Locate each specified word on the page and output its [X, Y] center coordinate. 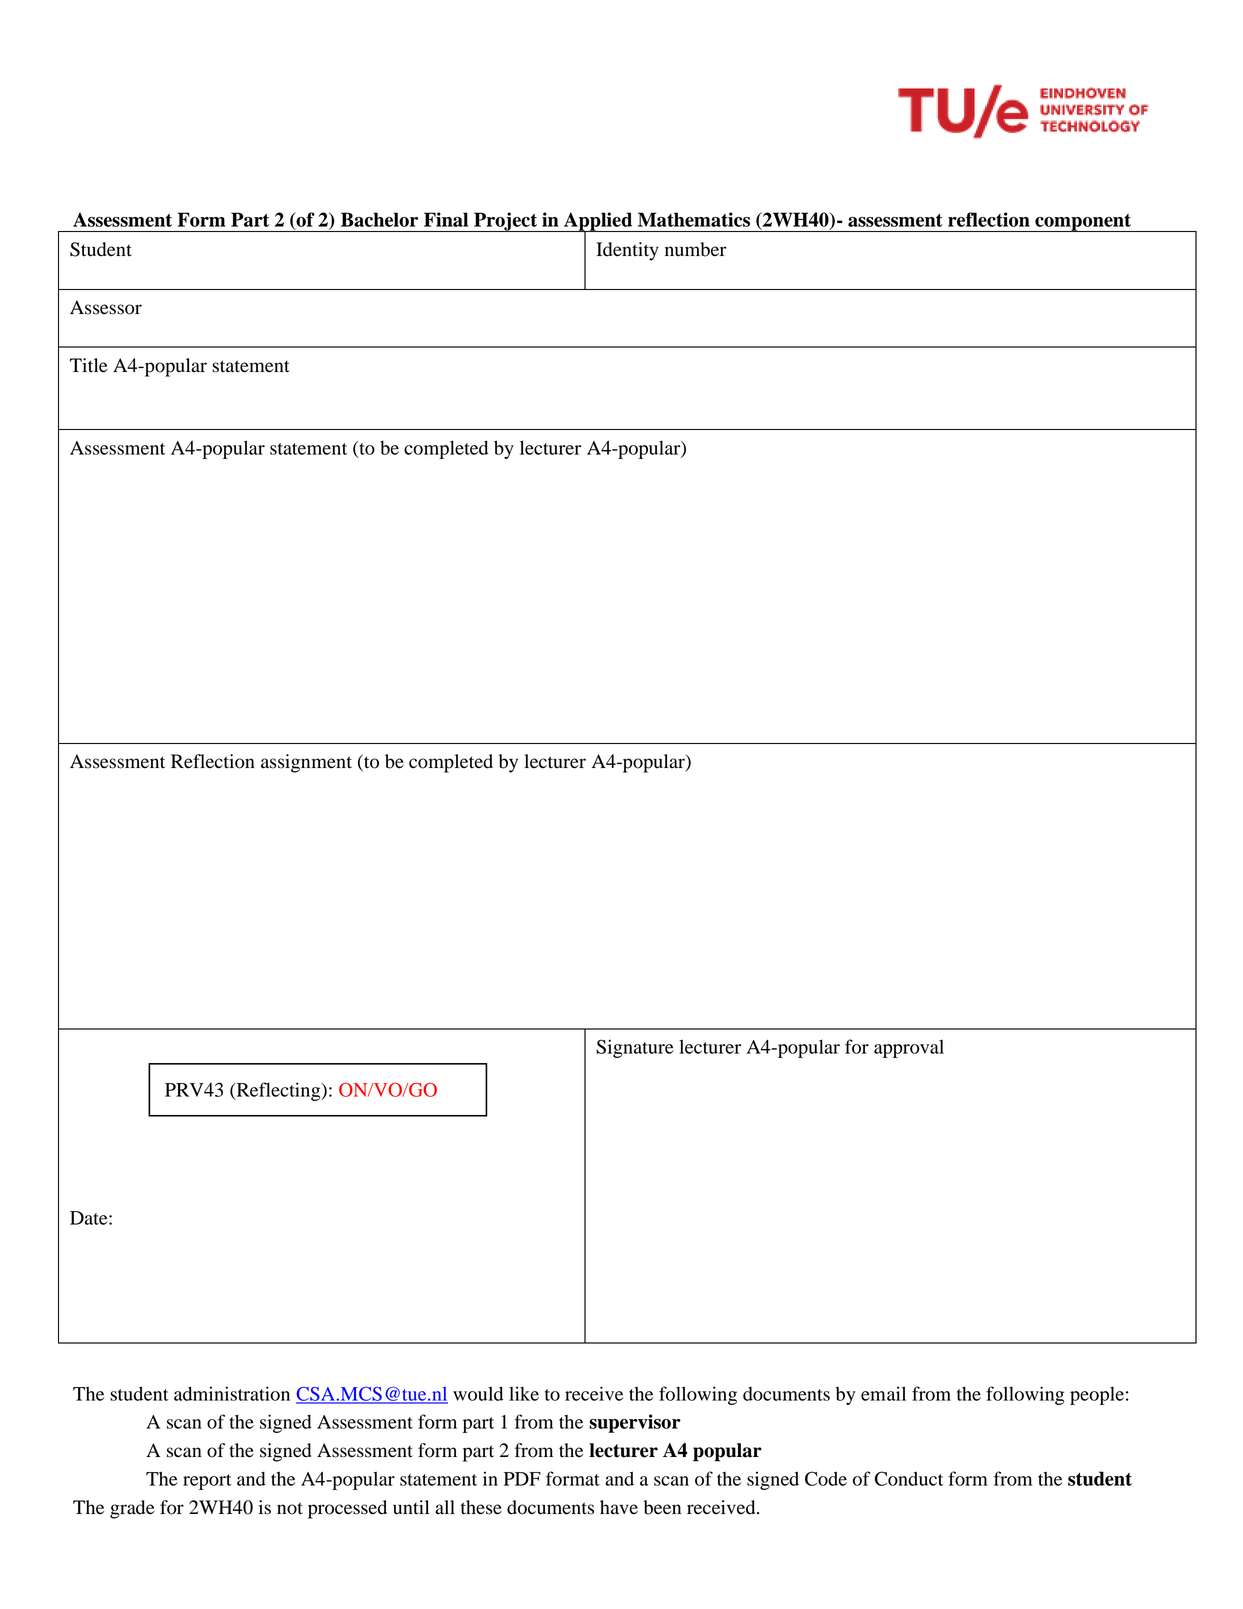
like [524, 1393]
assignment [306, 763]
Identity [627, 251]
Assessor [106, 307]
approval [909, 1049]
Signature [635, 1048]
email [883, 1393]
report [207, 1482]
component [1083, 223]
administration [232, 1393]
